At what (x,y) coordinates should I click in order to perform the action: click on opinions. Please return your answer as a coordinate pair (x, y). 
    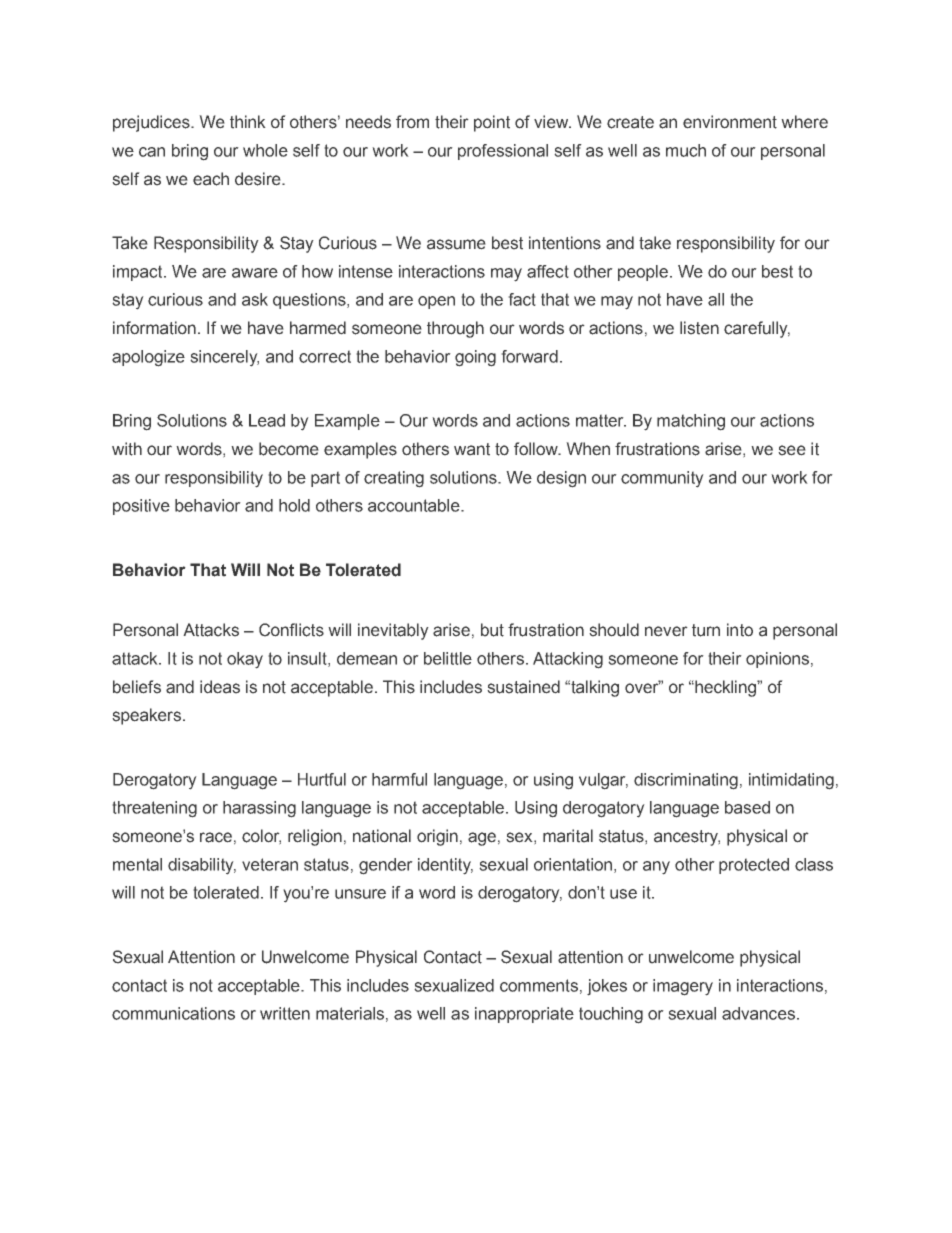
    Looking at the image, I should click on (777, 660).
